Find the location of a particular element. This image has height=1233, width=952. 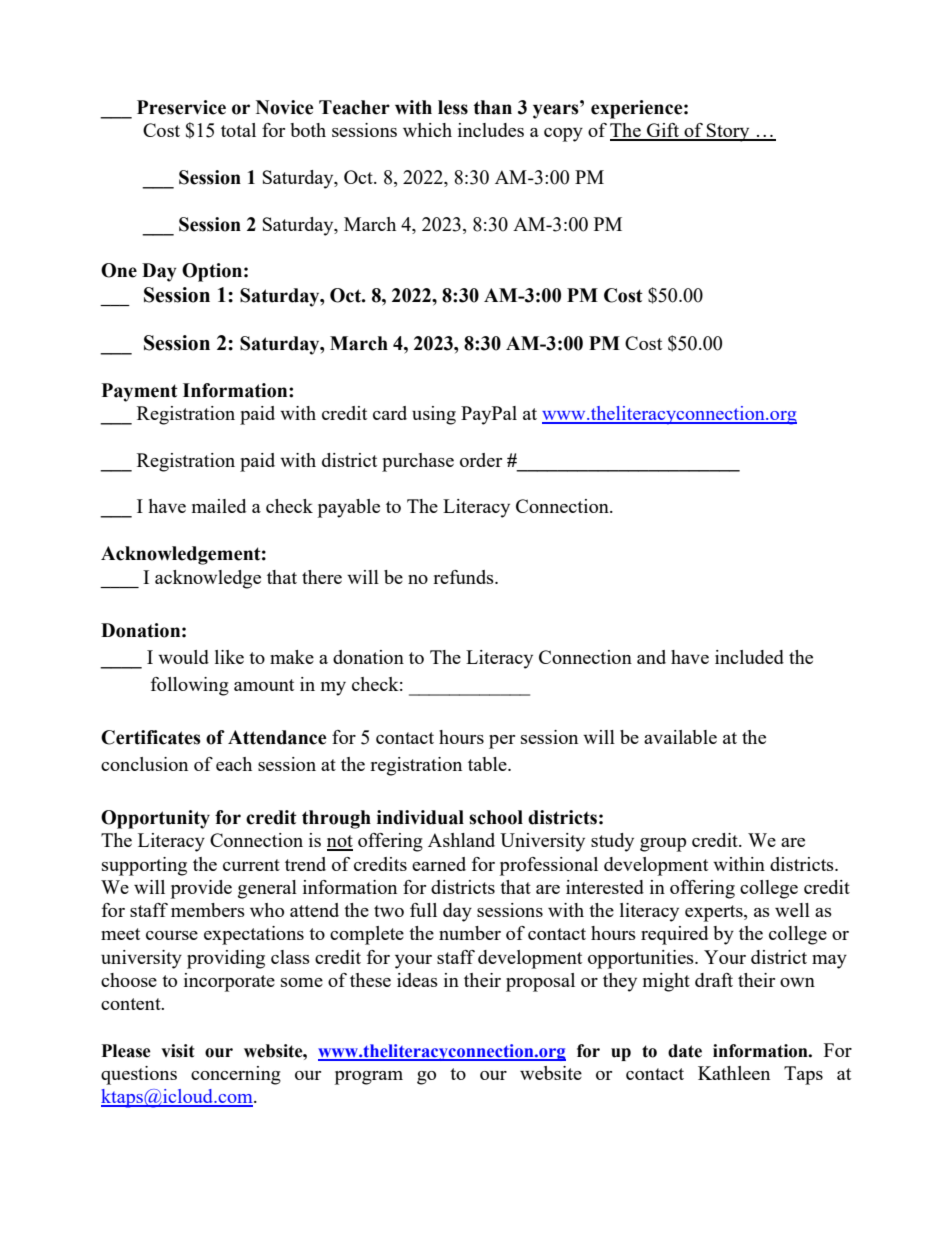

visit is located at coordinates (178, 1051).
